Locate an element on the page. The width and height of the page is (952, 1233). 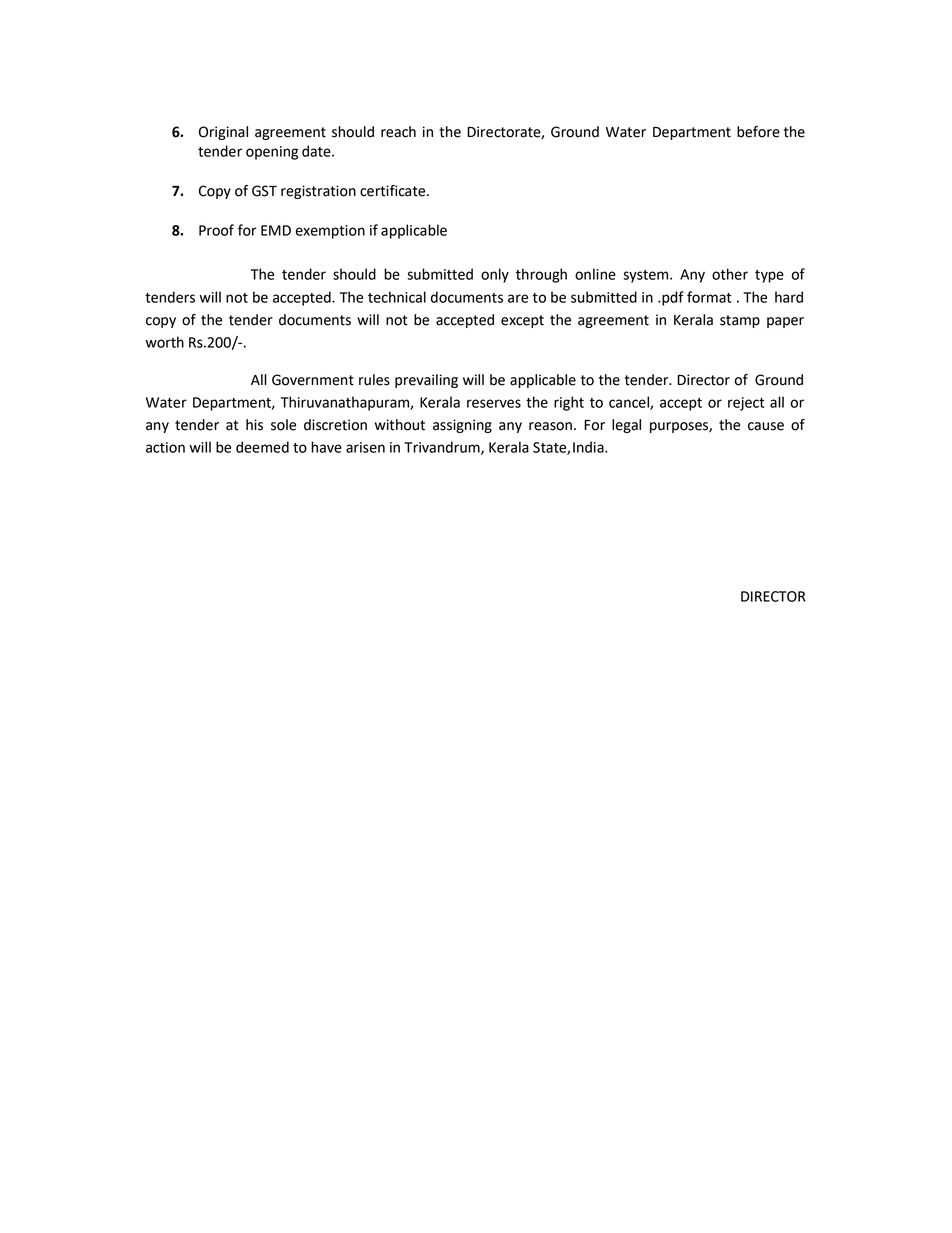
technical is located at coordinates (397, 297).
